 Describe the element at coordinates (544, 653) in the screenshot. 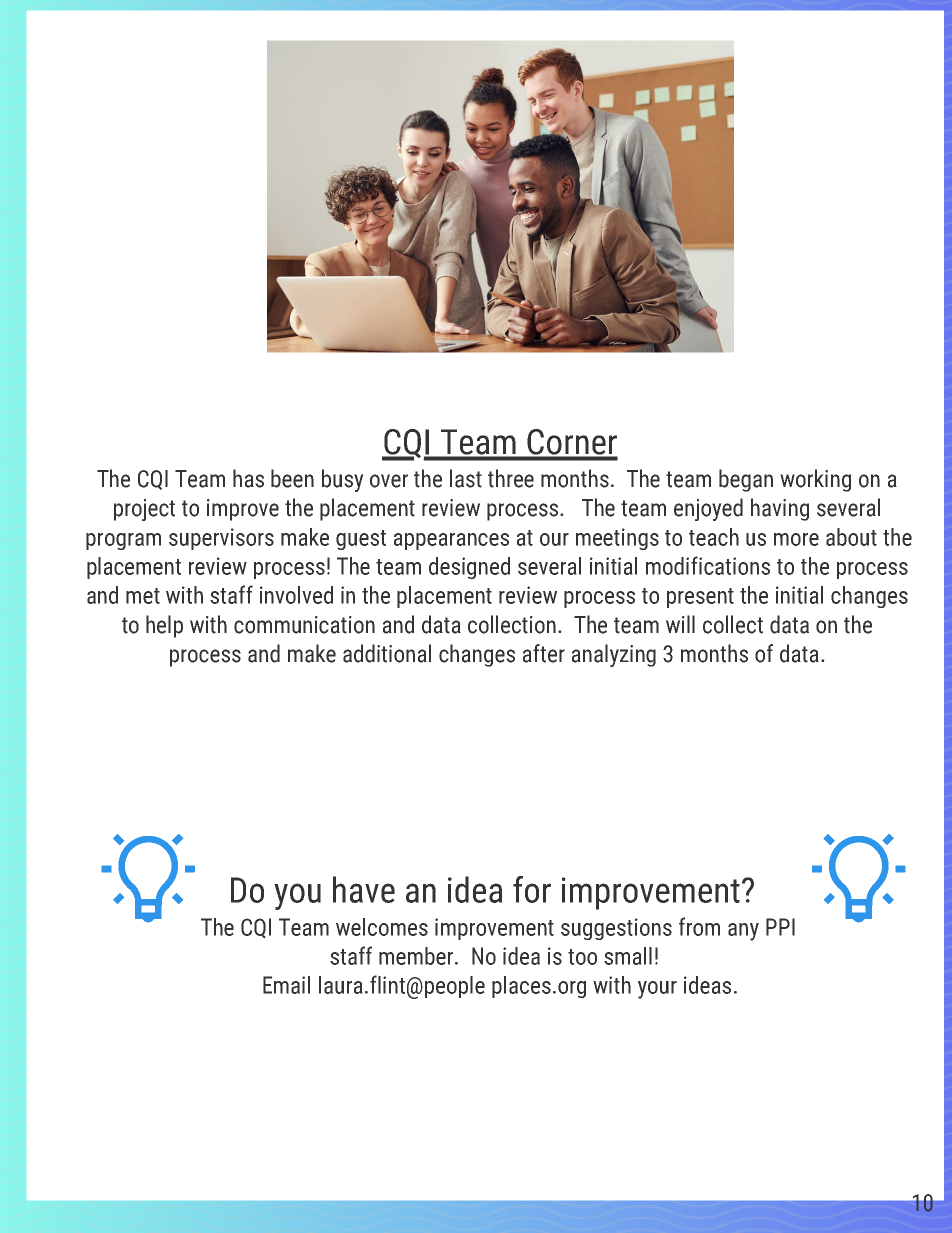

I see `after` at that location.
